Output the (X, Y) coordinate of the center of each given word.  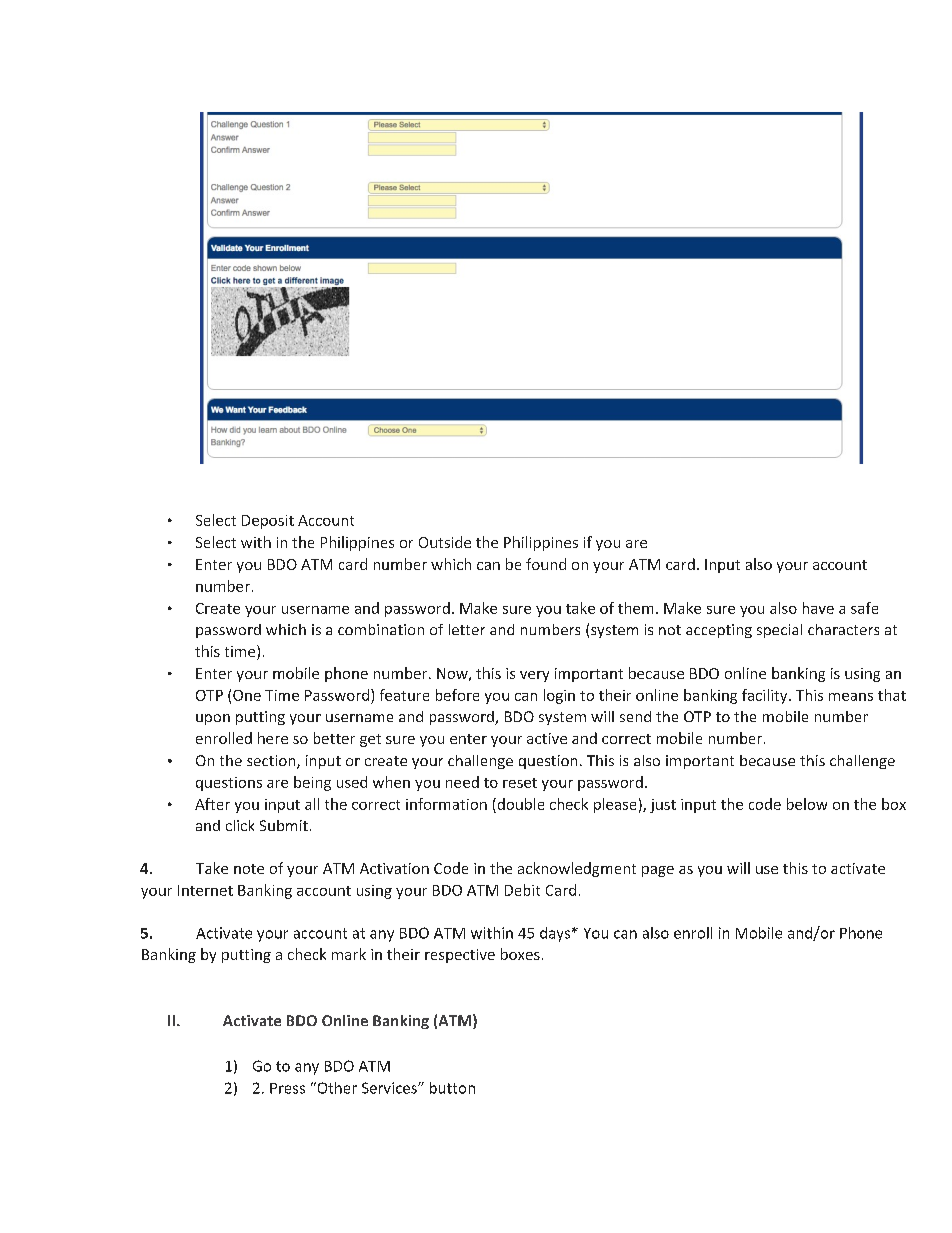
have (818, 608)
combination (381, 629)
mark (349, 954)
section (272, 762)
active (547, 738)
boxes (520, 954)
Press (287, 1088)
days (556, 934)
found (546, 564)
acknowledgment (577, 869)
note (249, 869)
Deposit (268, 522)
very (534, 676)
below (807, 804)
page (658, 871)
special (779, 631)
